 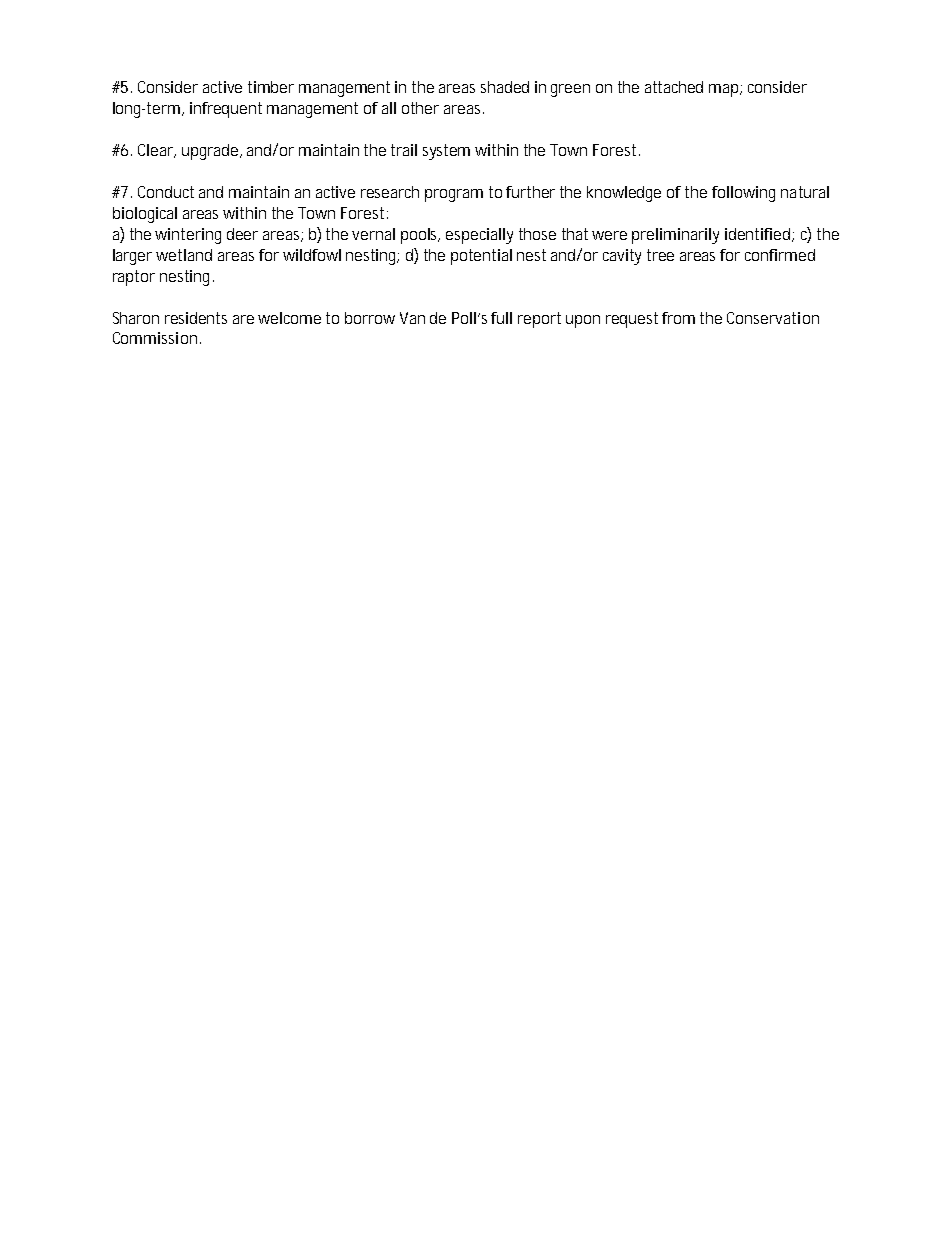 I want to click on program, so click(x=454, y=195).
